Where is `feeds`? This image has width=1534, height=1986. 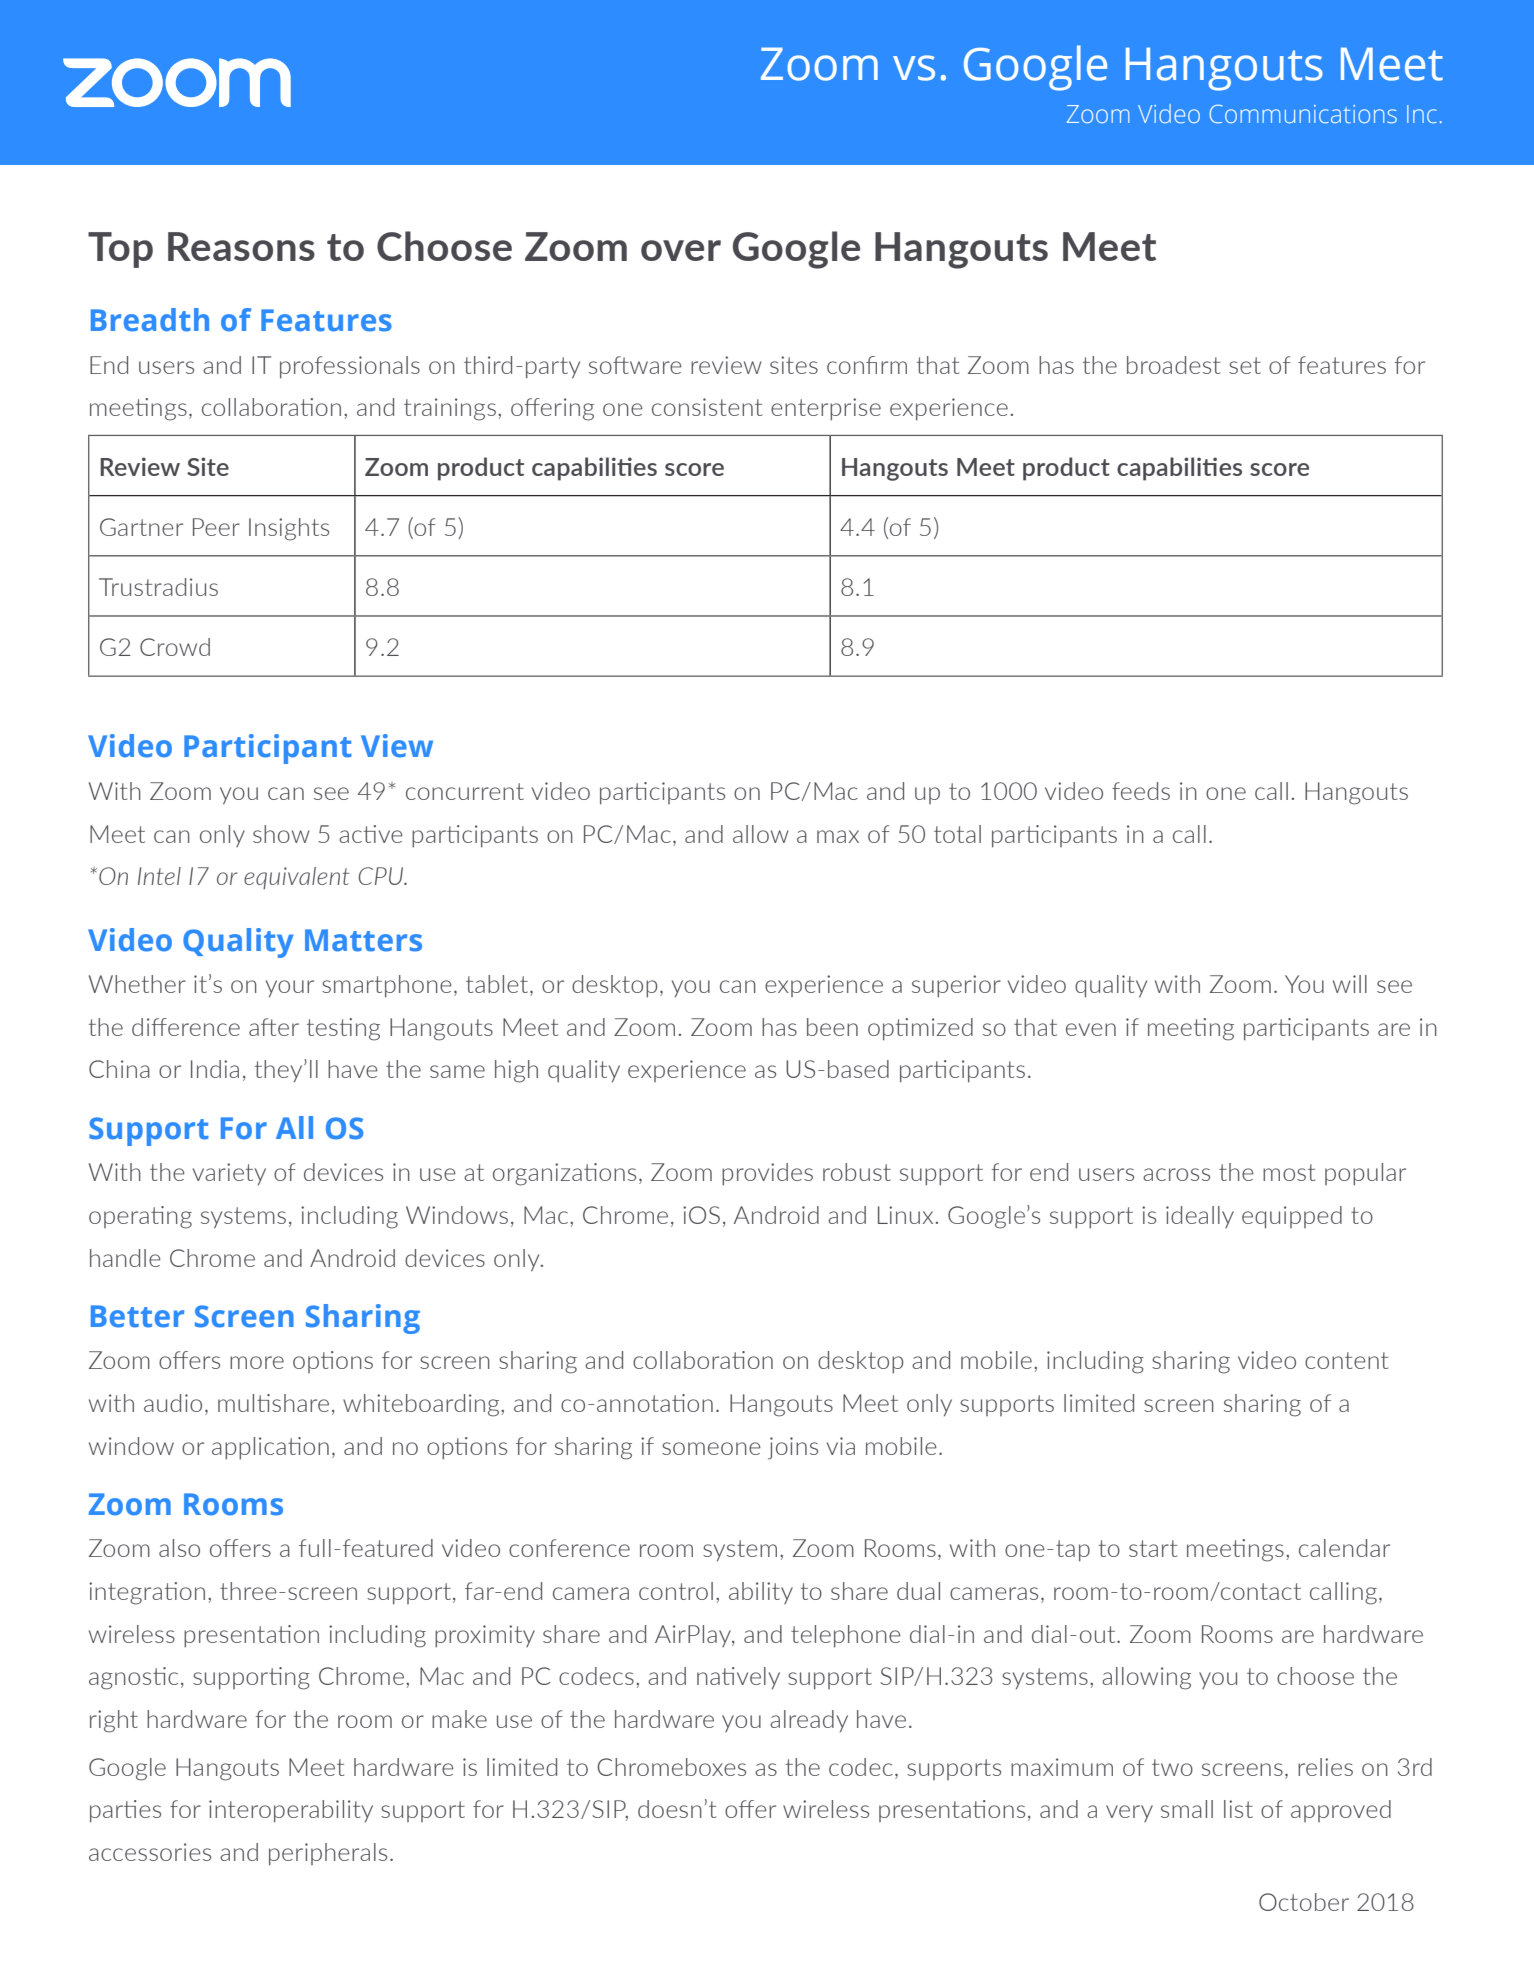
feeds is located at coordinates (1141, 791).
